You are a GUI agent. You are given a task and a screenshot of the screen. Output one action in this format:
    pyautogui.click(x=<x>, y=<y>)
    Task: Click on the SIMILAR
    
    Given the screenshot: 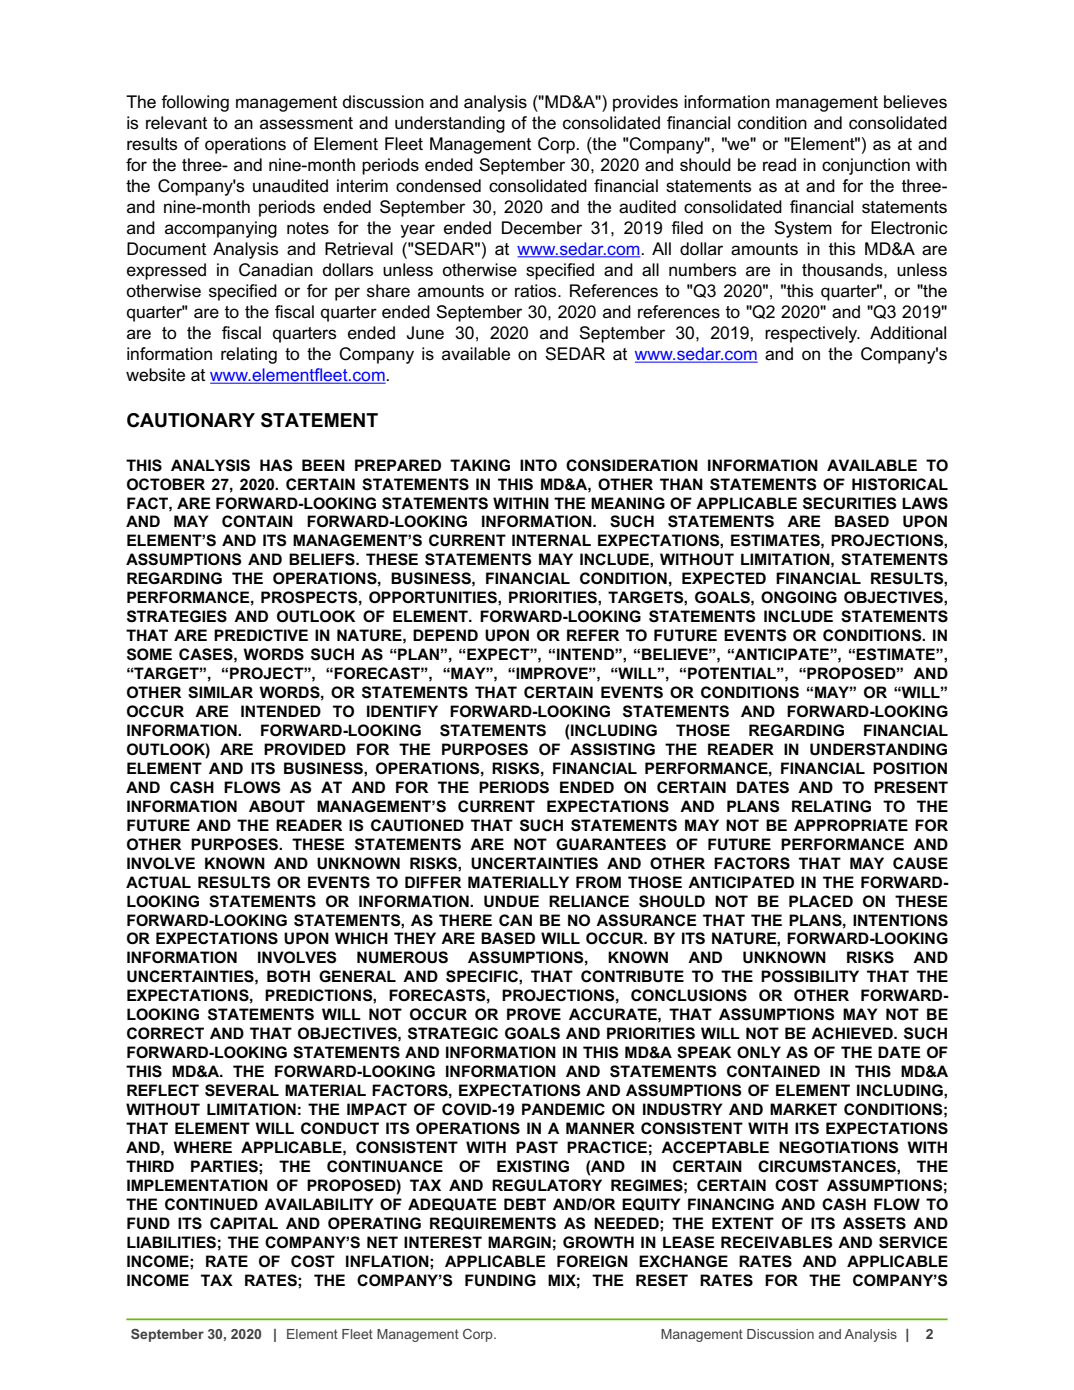 What is the action you would take?
    pyautogui.click(x=220, y=692)
